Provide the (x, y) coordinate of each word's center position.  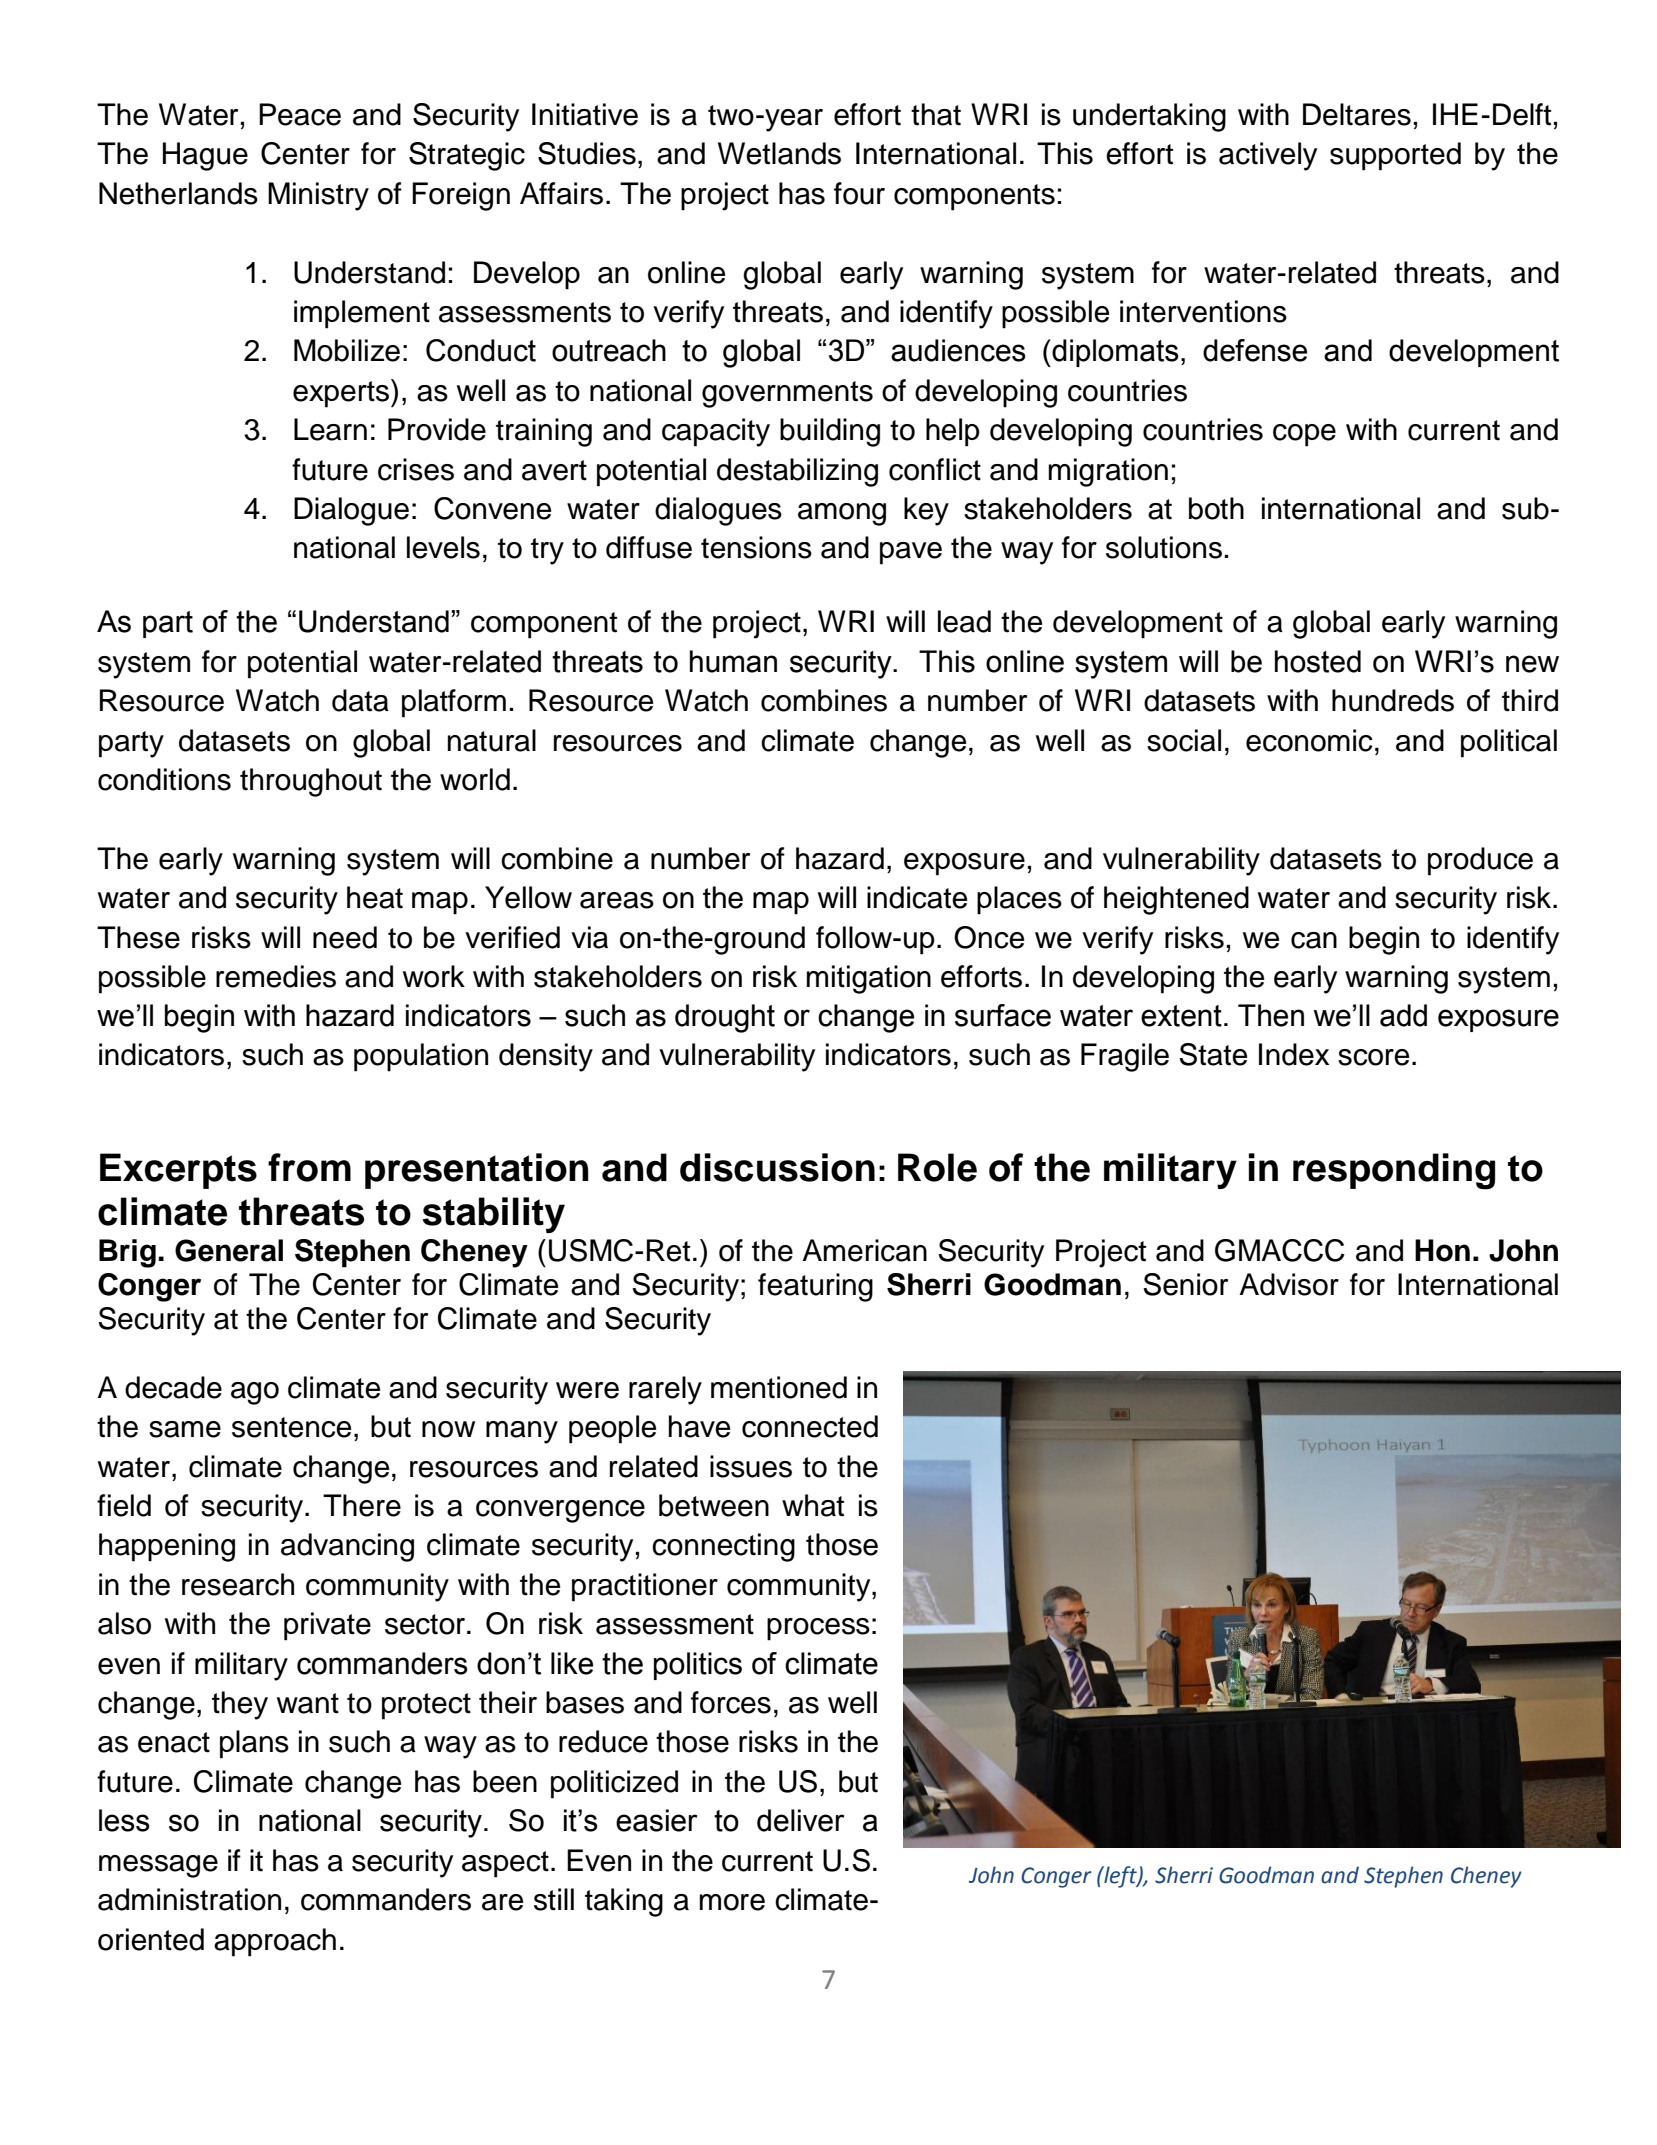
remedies (276, 976)
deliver (801, 1820)
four (859, 193)
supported (1395, 156)
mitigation (869, 979)
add (1403, 1015)
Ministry (318, 196)
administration (189, 1899)
